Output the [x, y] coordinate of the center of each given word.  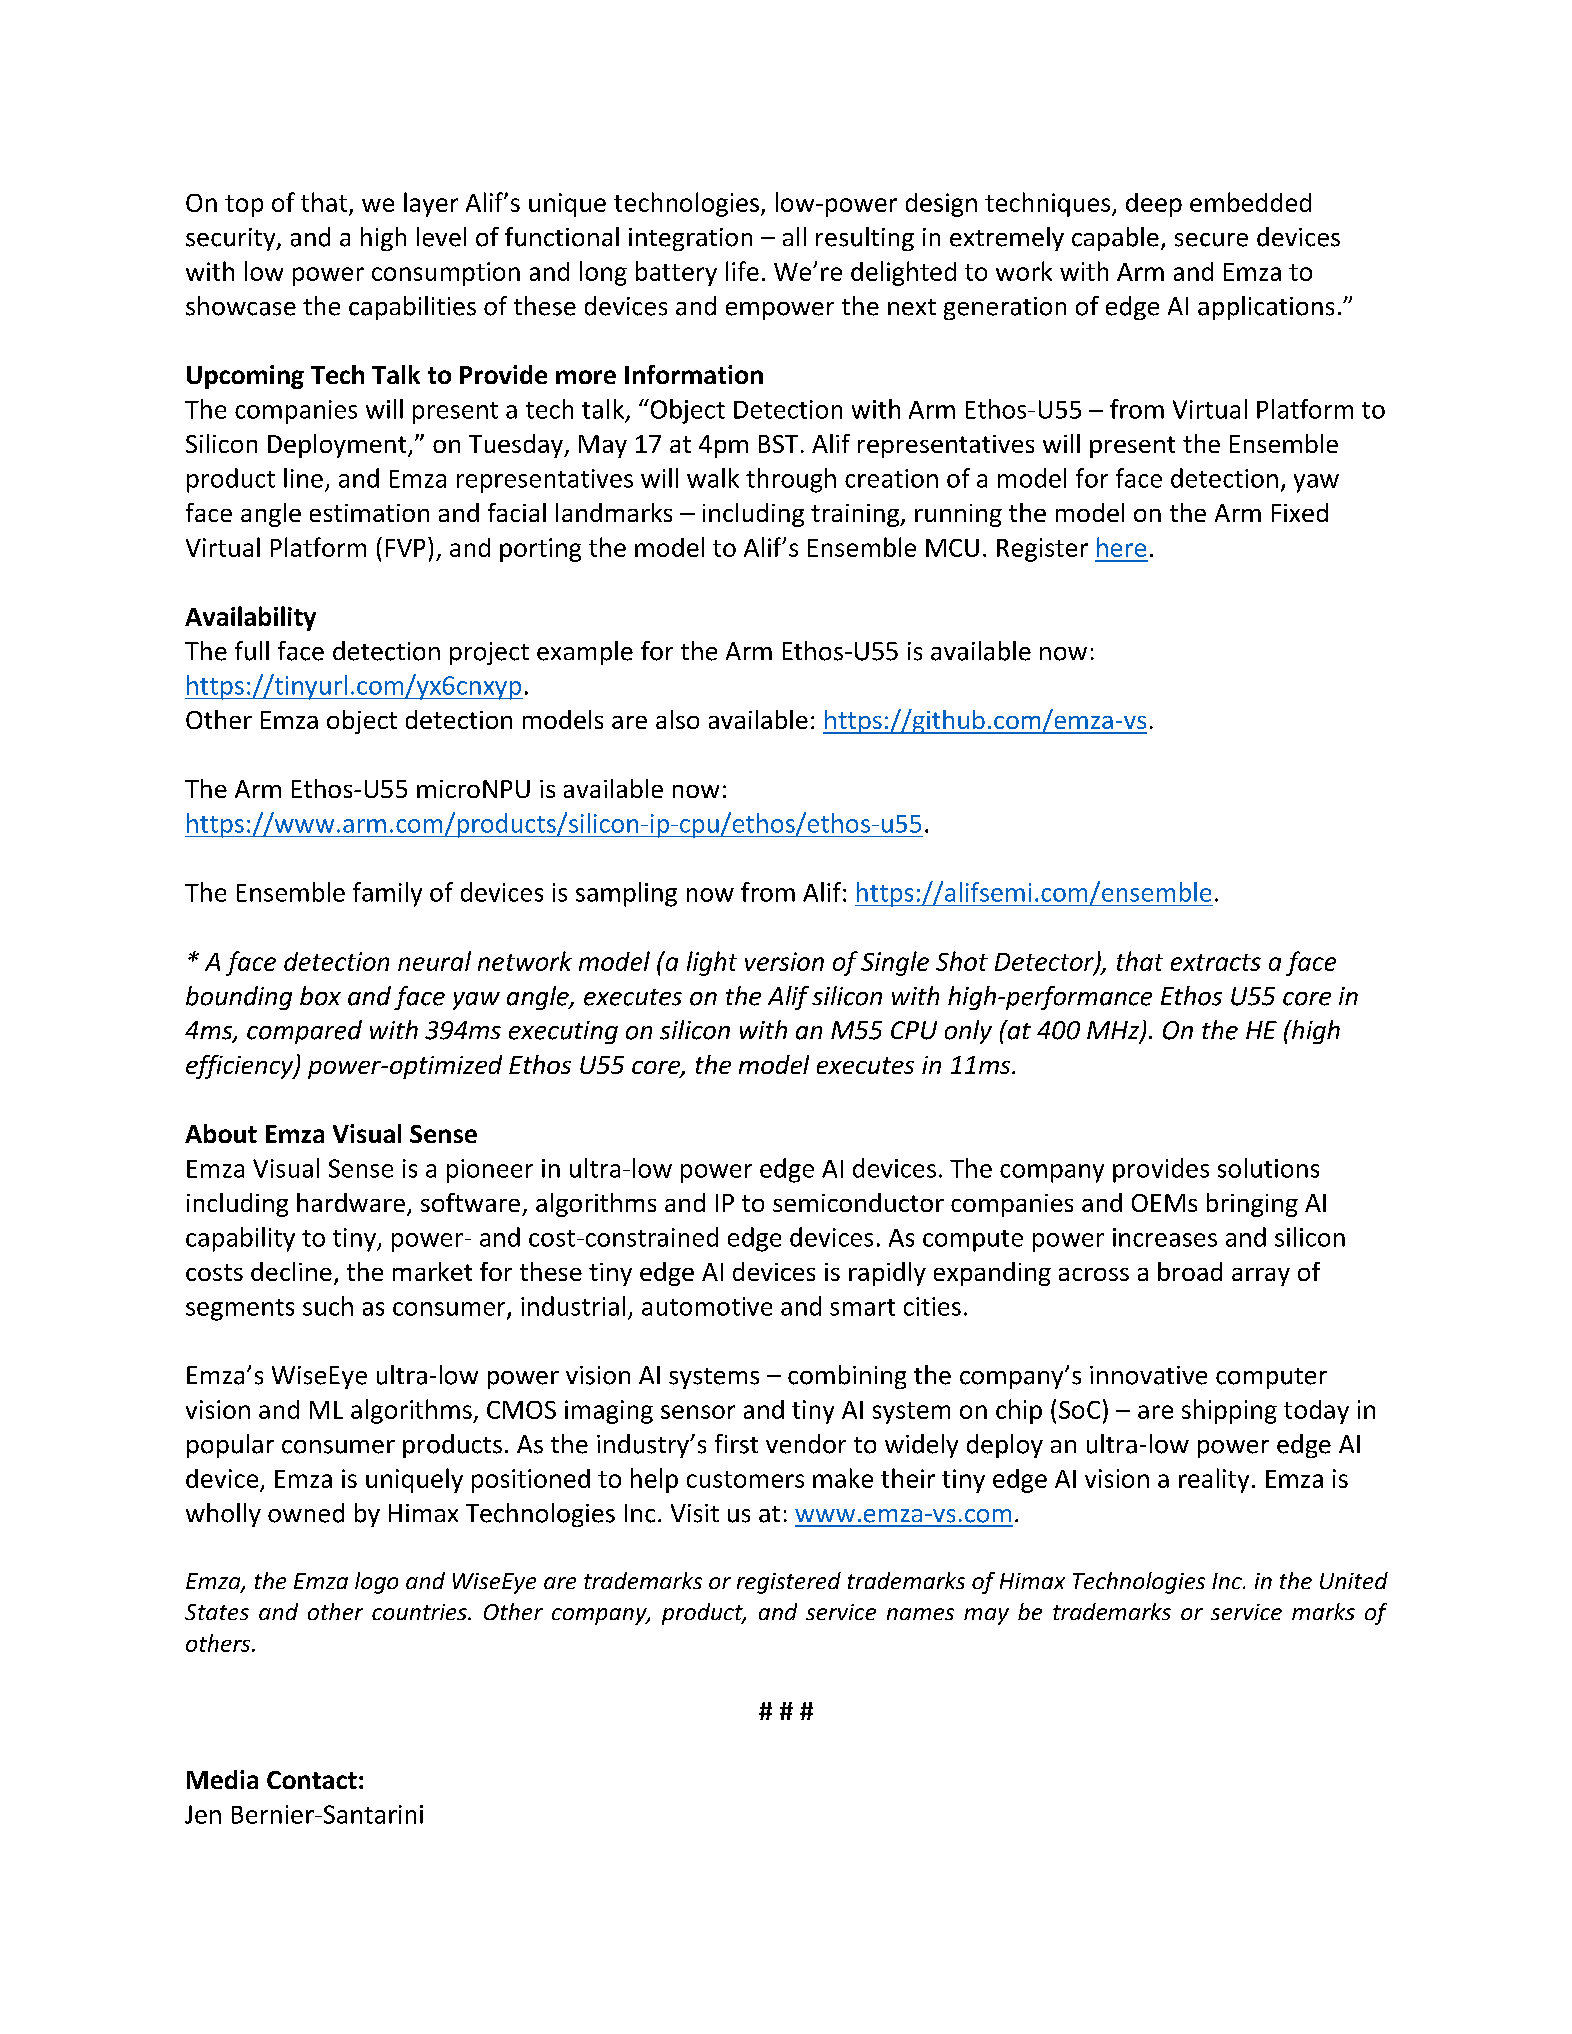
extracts [1216, 962]
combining [847, 1377]
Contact [312, 1780]
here [1121, 547]
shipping [1229, 1411]
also [677, 719]
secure [1211, 240]
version [784, 961]
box [320, 996]
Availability [250, 618]
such [328, 1306]
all [794, 236]
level [441, 237]
